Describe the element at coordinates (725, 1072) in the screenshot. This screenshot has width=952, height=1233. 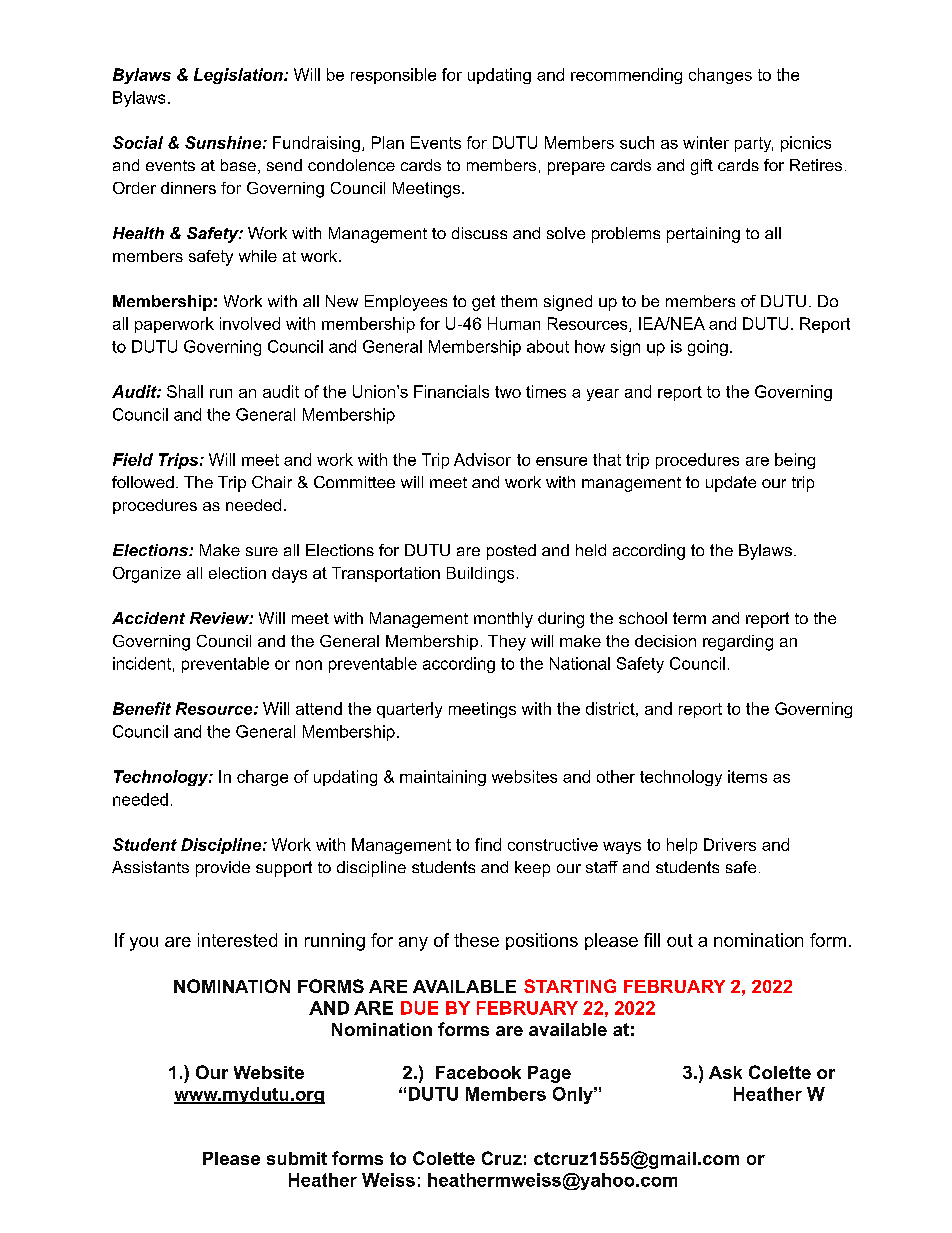
I see `Ask` at that location.
